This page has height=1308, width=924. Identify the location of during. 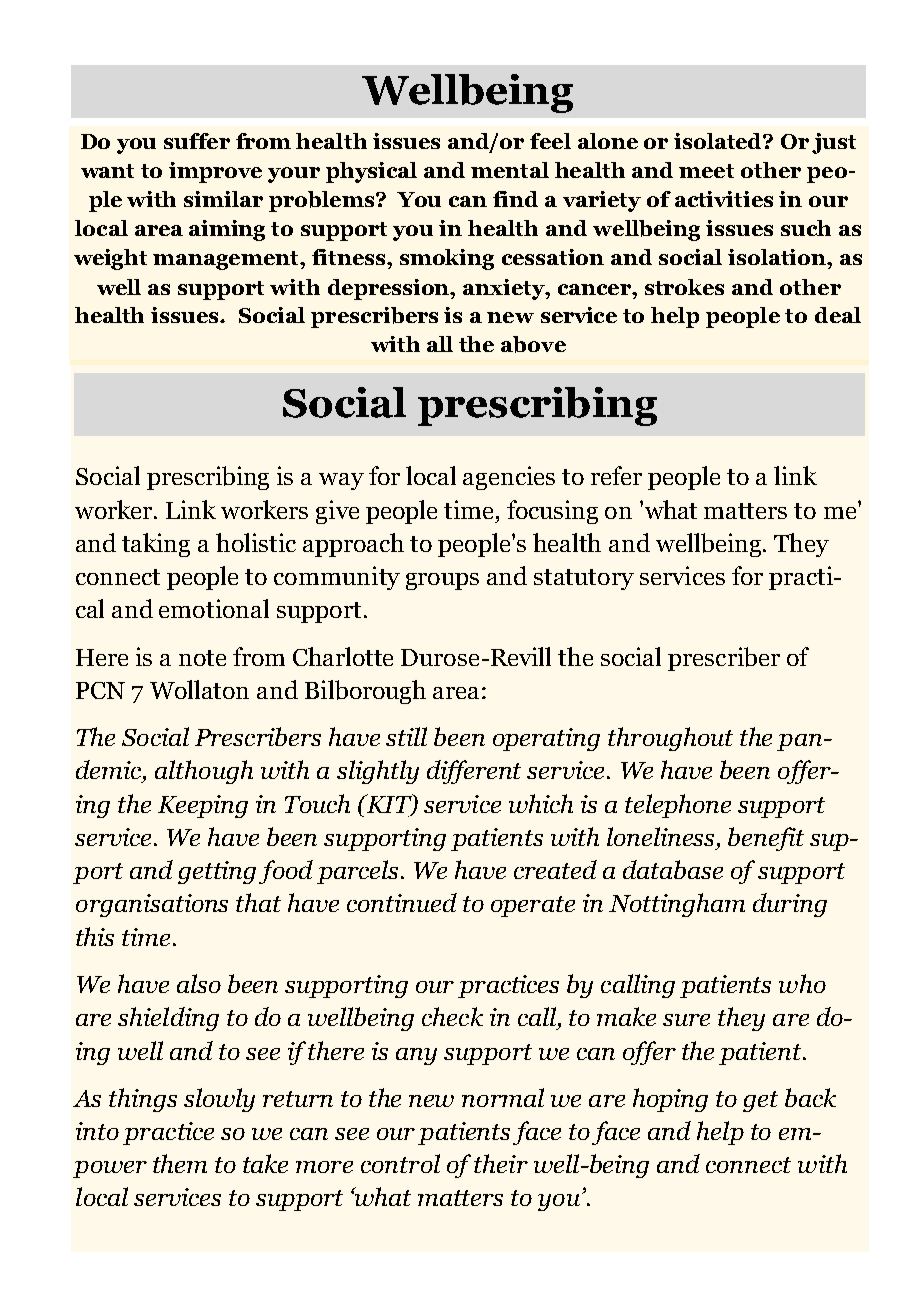
(790, 905).
